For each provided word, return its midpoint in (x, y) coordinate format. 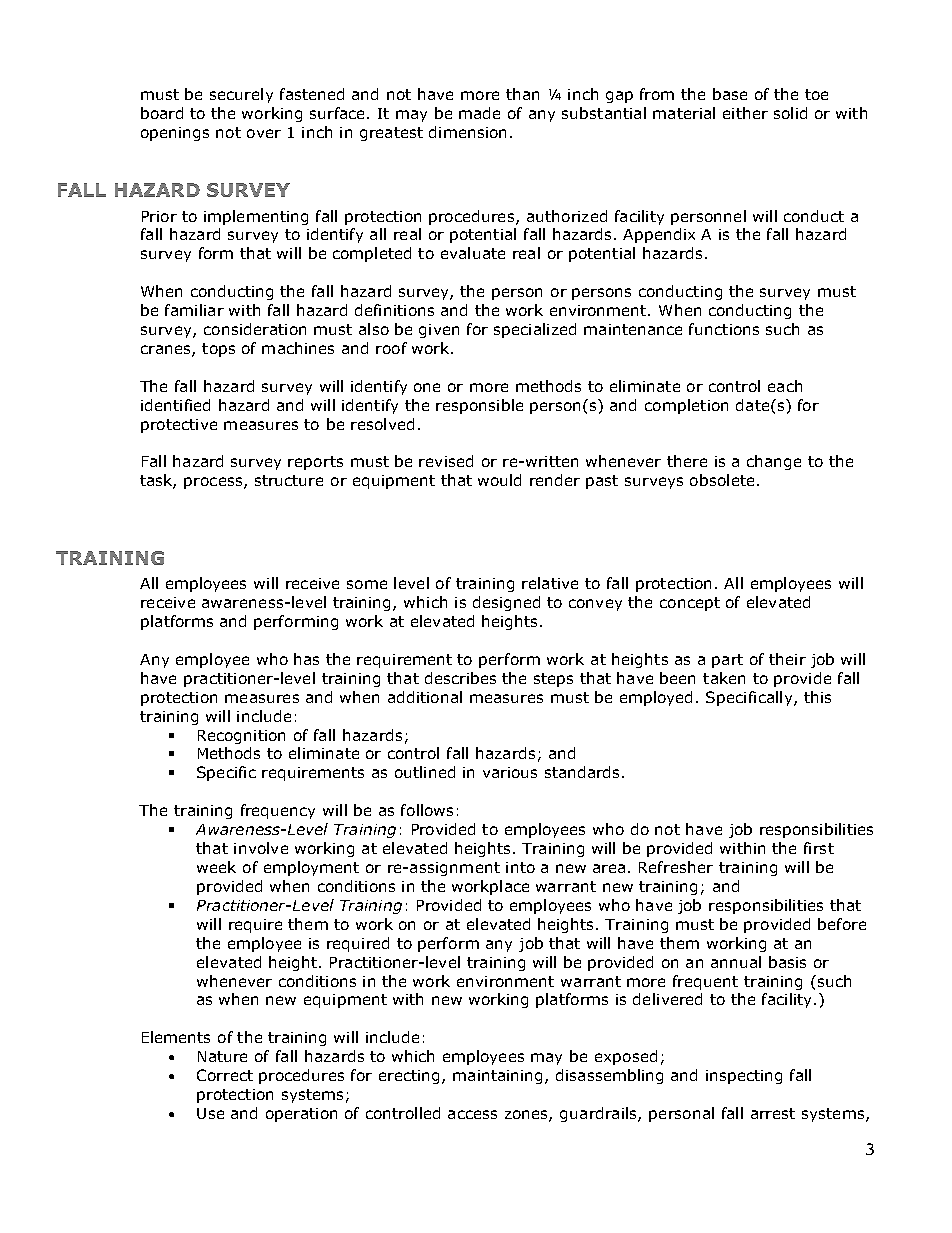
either (745, 113)
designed (506, 603)
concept (690, 604)
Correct (225, 1075)
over (264, 133)
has (306, 659)
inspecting (744, 1077)
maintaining (497, 1077)
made (479, 113)
